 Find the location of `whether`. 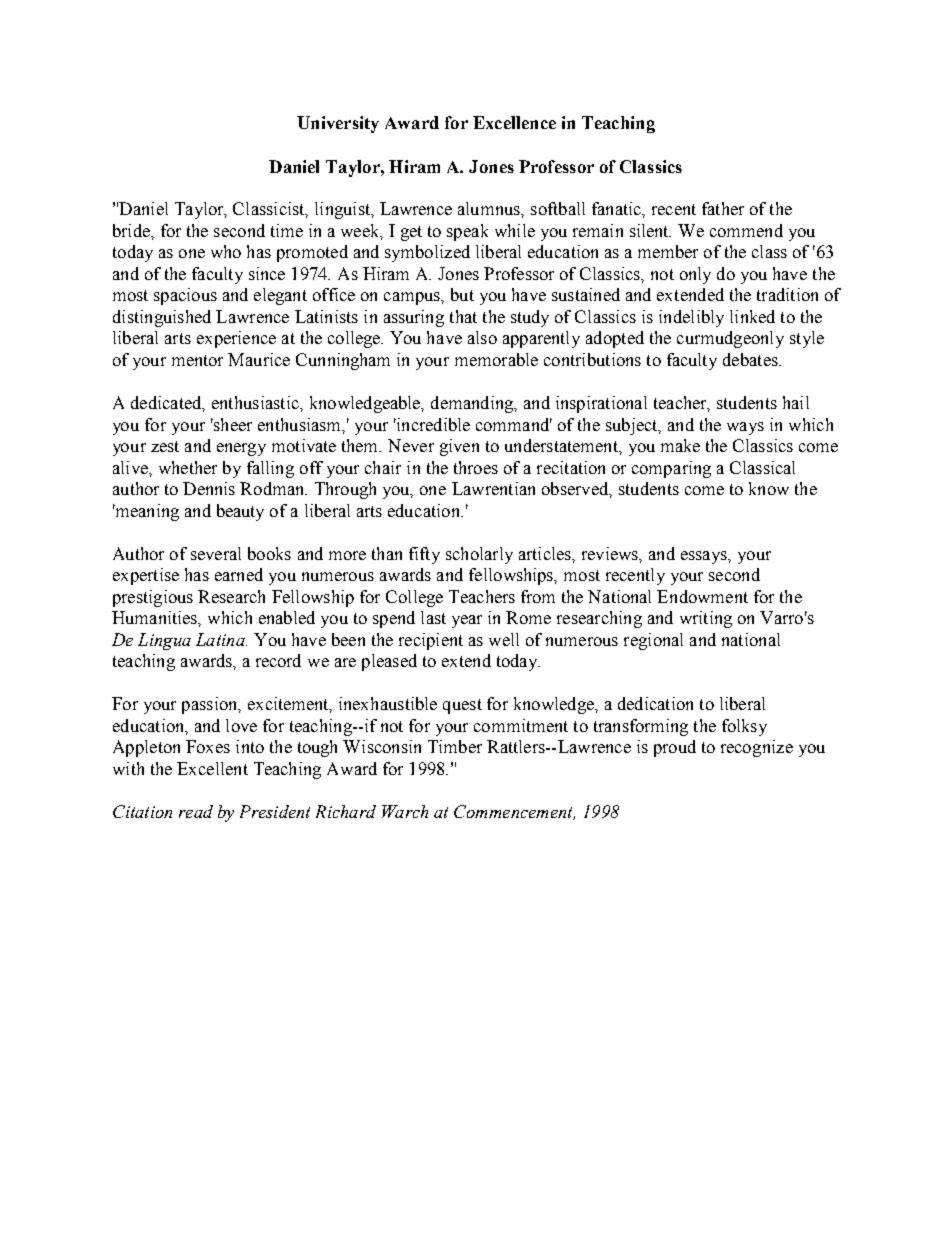

whether is located at coordinates (188, 467).
